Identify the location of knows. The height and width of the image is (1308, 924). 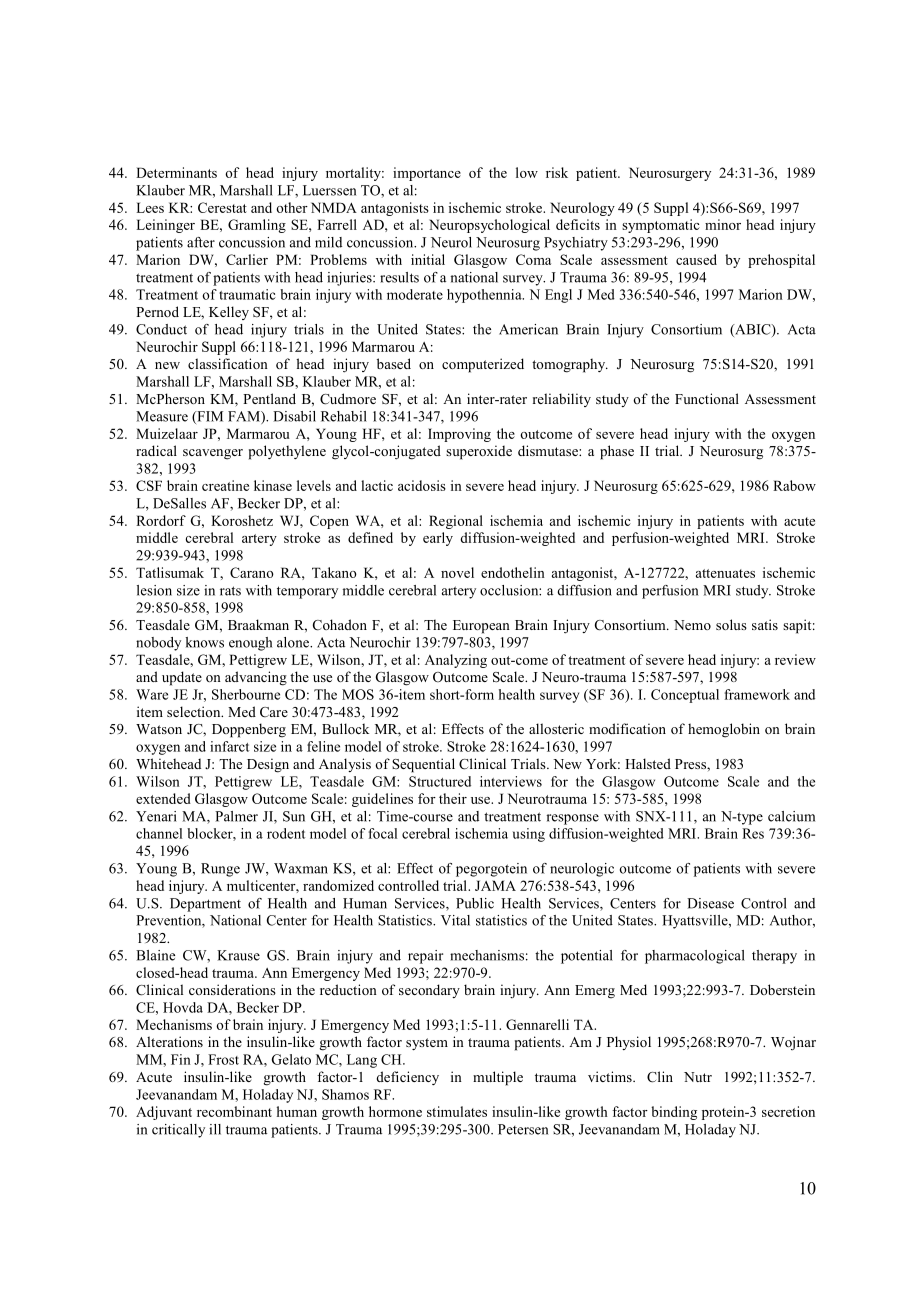
(205, 642).
